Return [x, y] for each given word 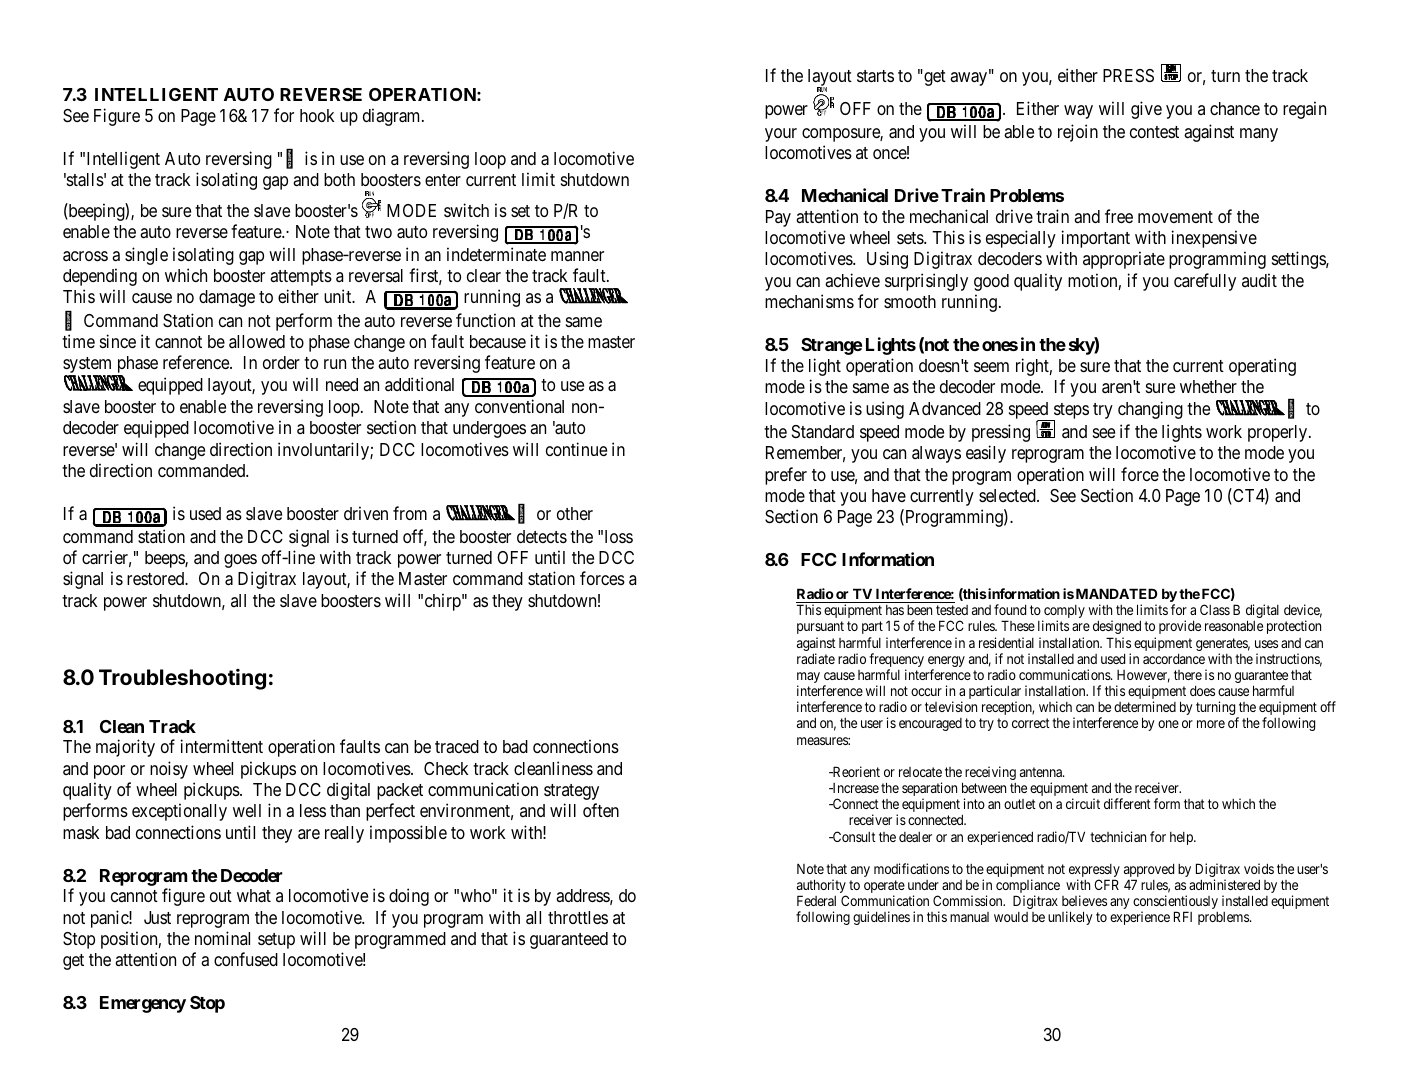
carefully [1205, 282]
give [1146, 110]
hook [317, 115]
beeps [165, 559]
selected [1008, 495]
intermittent [222, 746]
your [781, 135]
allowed [257, 341]
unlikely [1070, 918]
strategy [571, 792]
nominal [222, 938]
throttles [578, 917]
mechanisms [809, 301]
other [575, 513]
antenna [1042, 772]
